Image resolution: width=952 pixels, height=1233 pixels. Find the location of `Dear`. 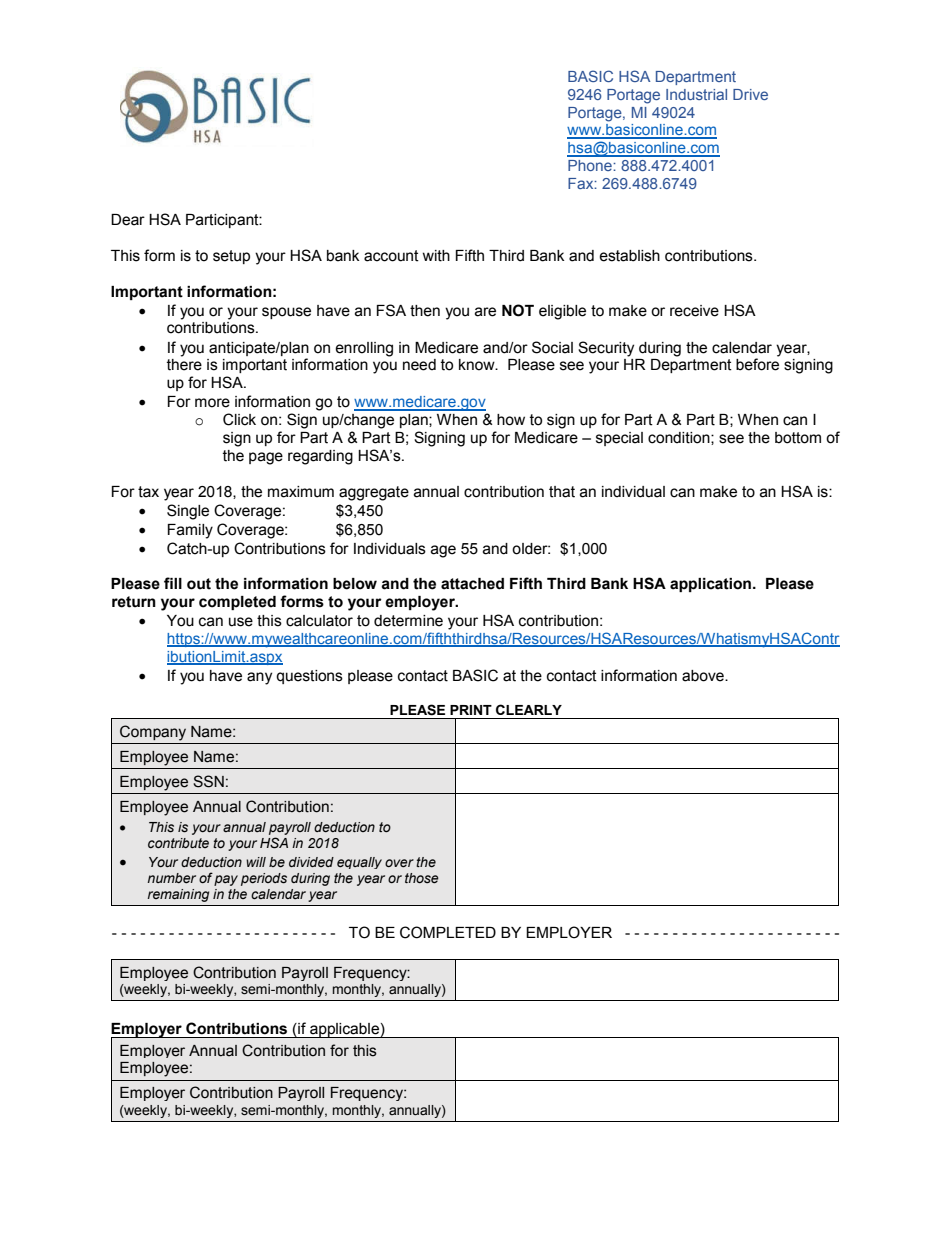

Dear is located at coordinates (128, 220).
